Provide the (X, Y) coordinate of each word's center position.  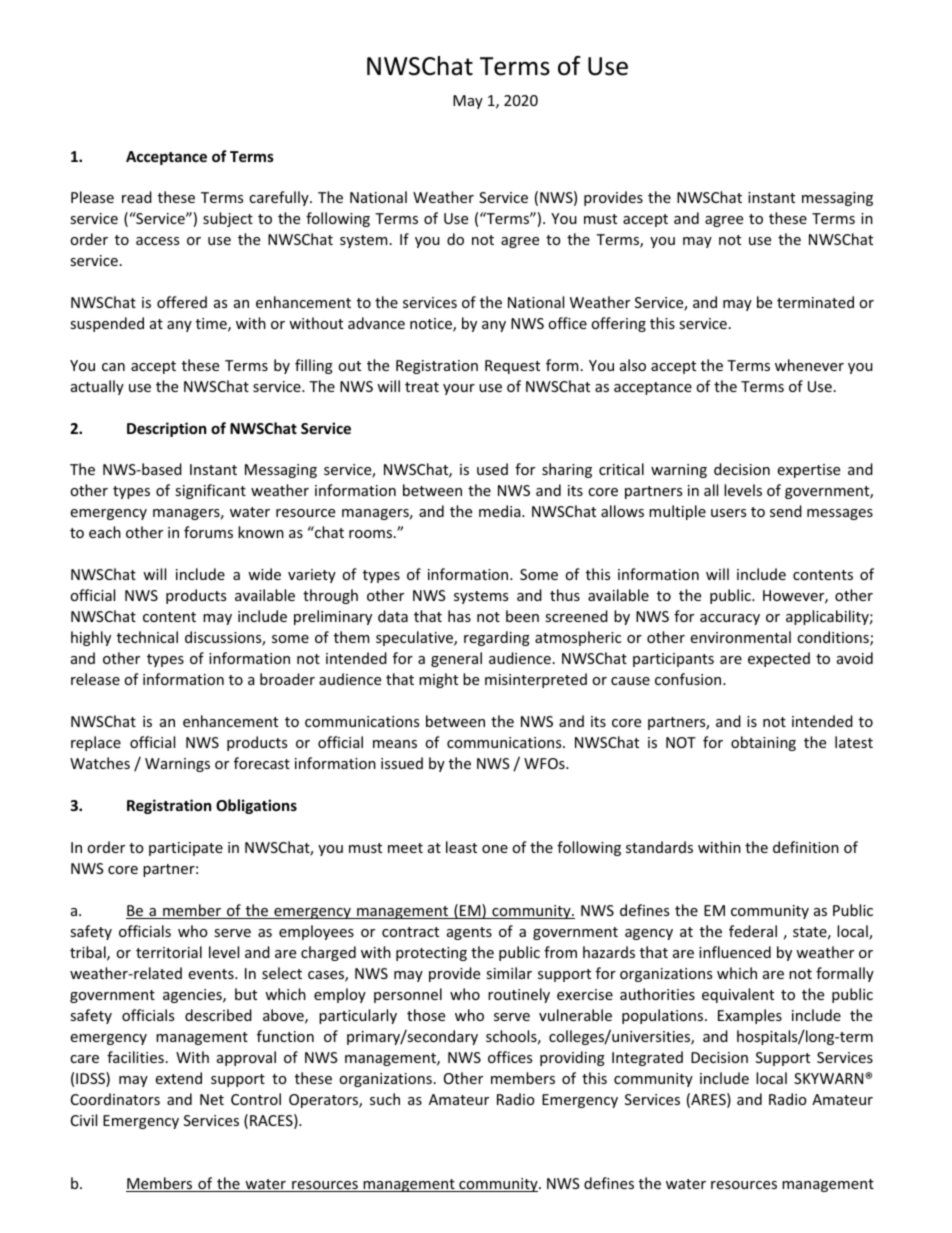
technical (147, 637)
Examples (750, 1016)
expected (779, 659)
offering (618, 324)
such (385, 1099)
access (157, 241)
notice (432, 325)
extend (178, 1078)
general (456, 659)
